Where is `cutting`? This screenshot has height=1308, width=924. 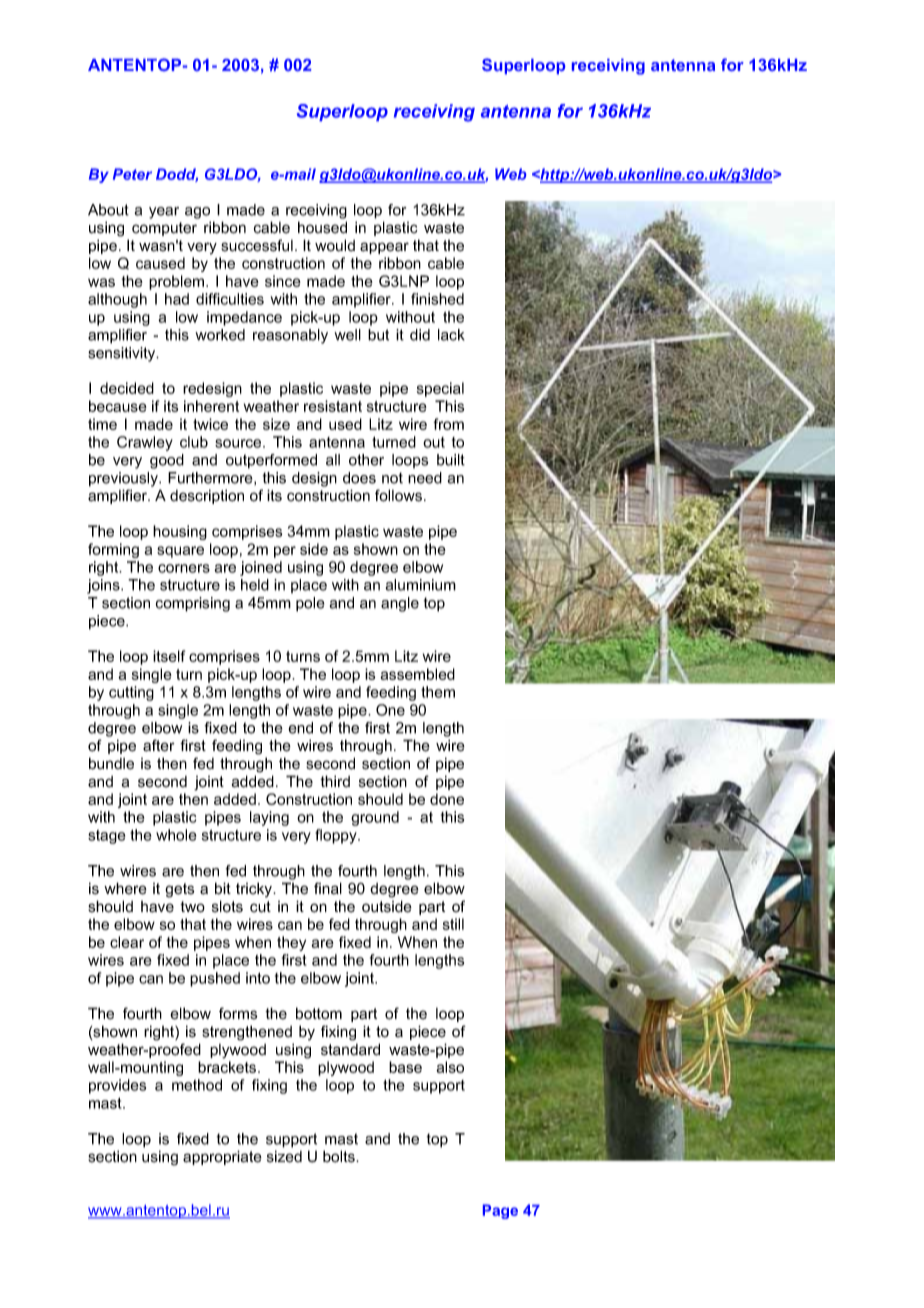
cutting is located at coordinates (131, 693).
